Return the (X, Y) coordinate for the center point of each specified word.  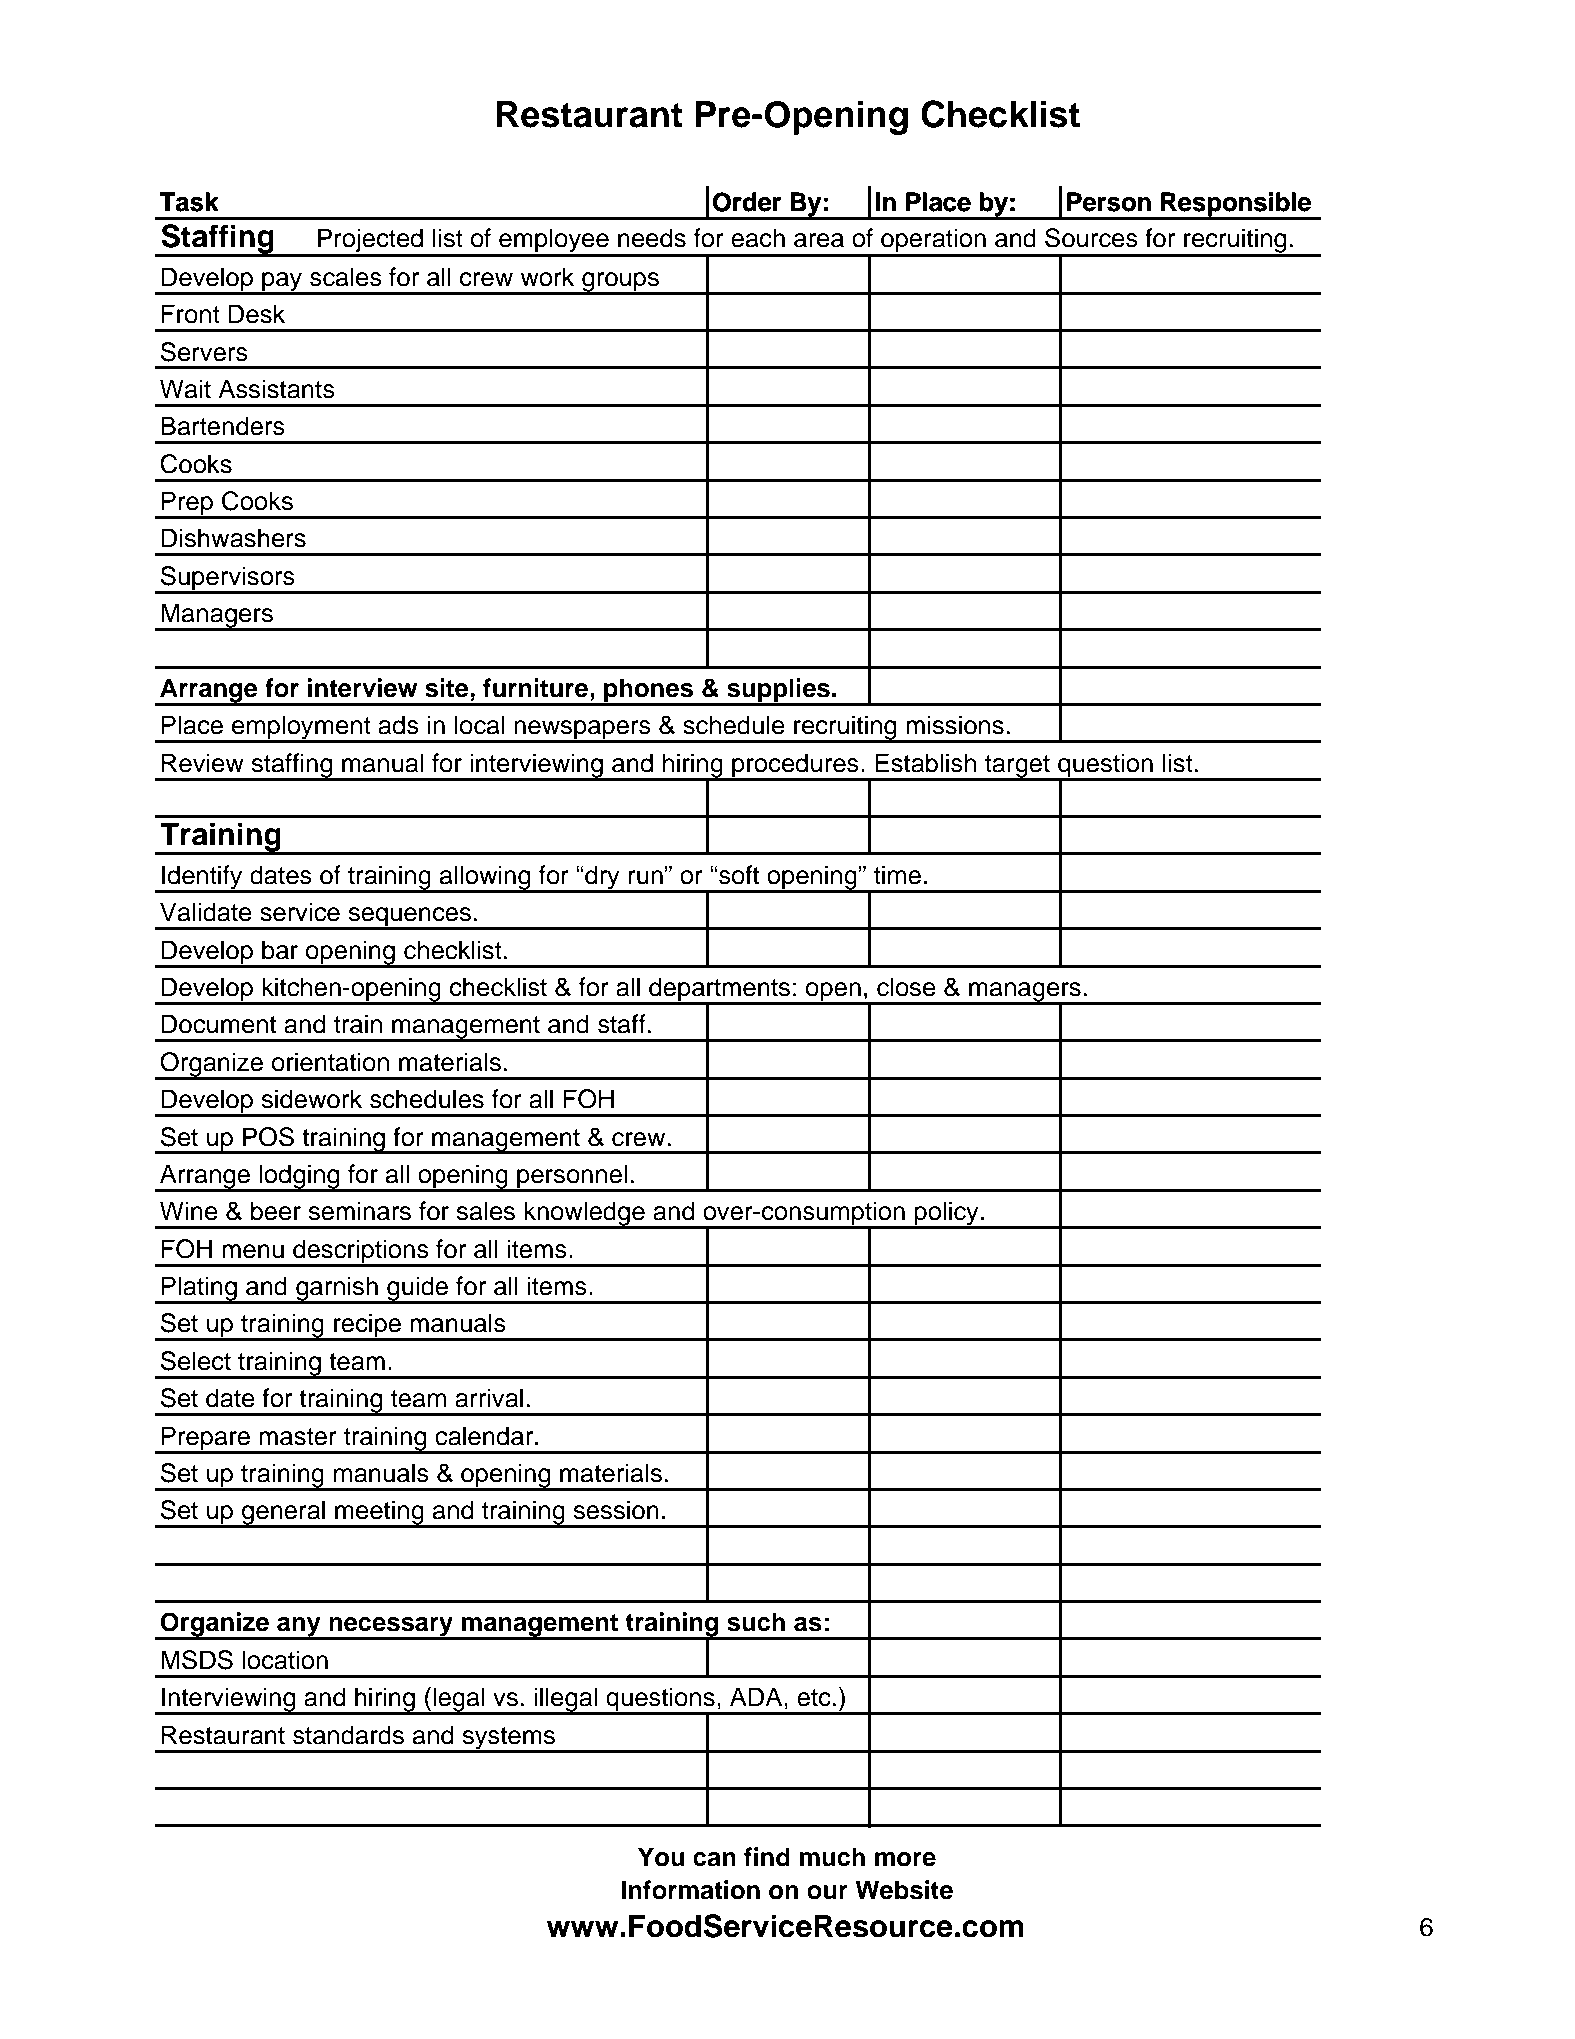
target (1017, 767)
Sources (1091, 238)
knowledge (584, 1214)
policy (947, 1214)
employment (301, 728)
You (661, 1857)
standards (348, 1735)
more (905, 1859)
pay (282, 283)
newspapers (582, 731)
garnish (337, 1289)
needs (652, 238)
